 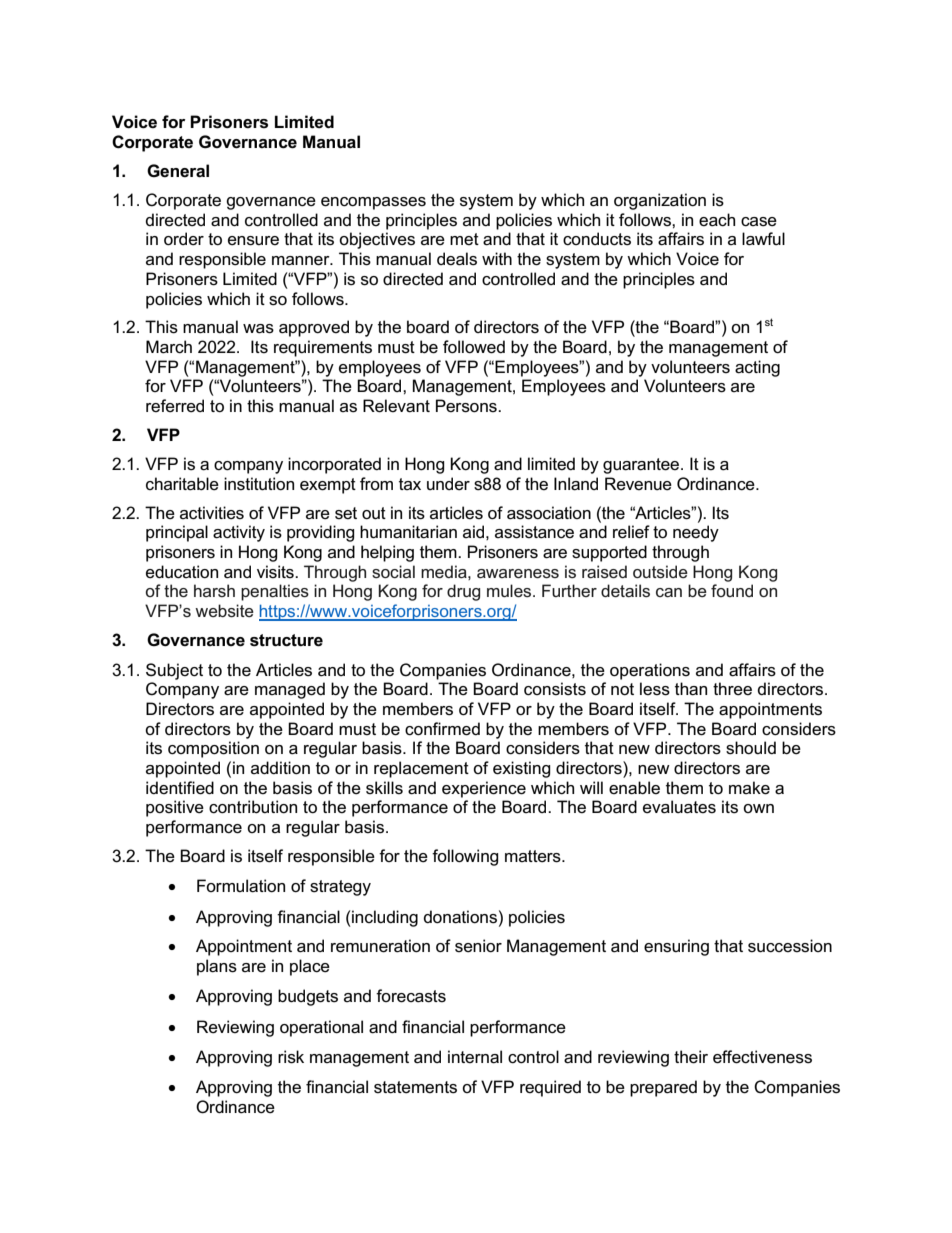 What do you see at coordinates (259, 484) in the screenshot?
I see `institution` at bounding box center [259, 484].
